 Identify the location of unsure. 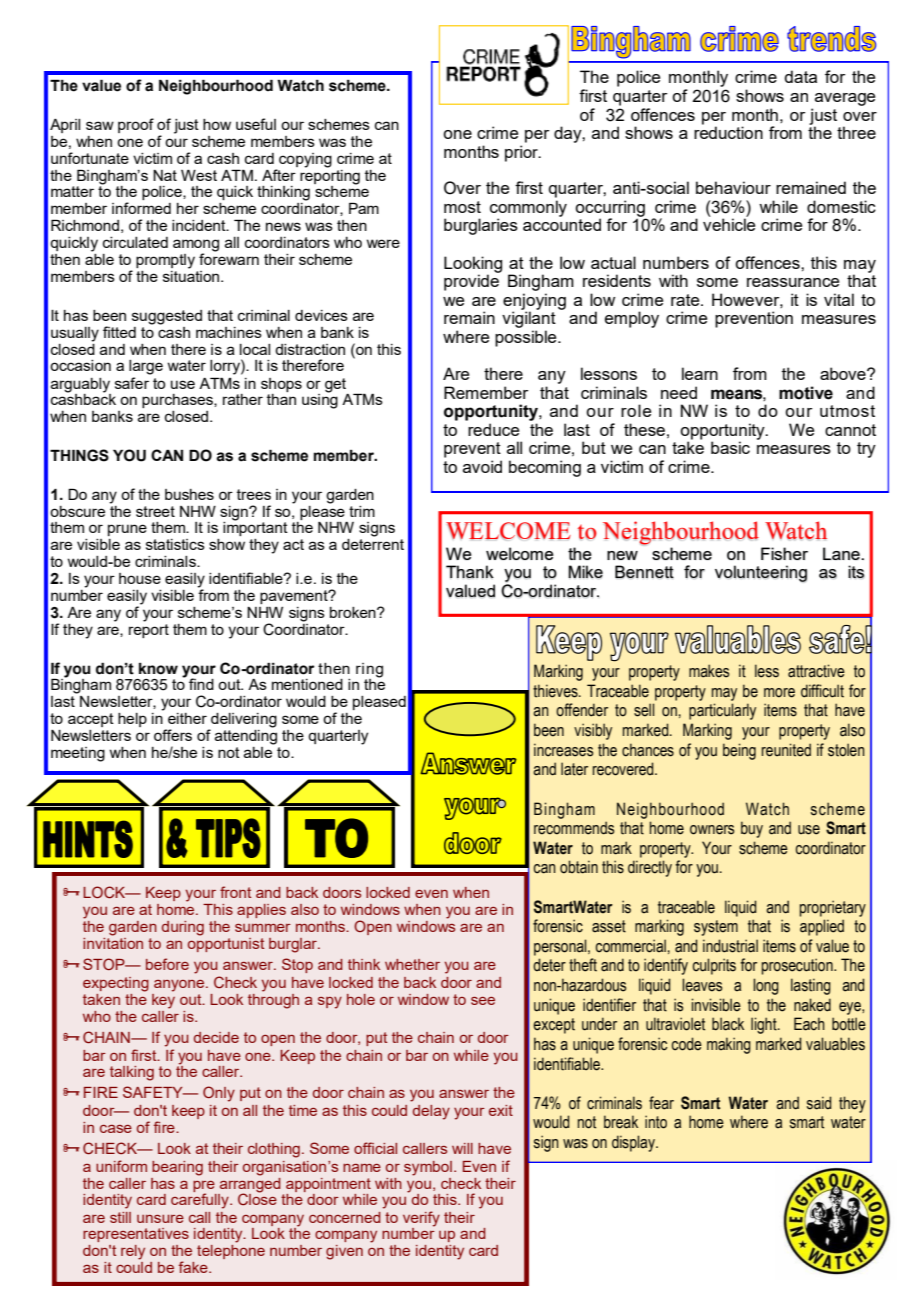
(160, 1218).
